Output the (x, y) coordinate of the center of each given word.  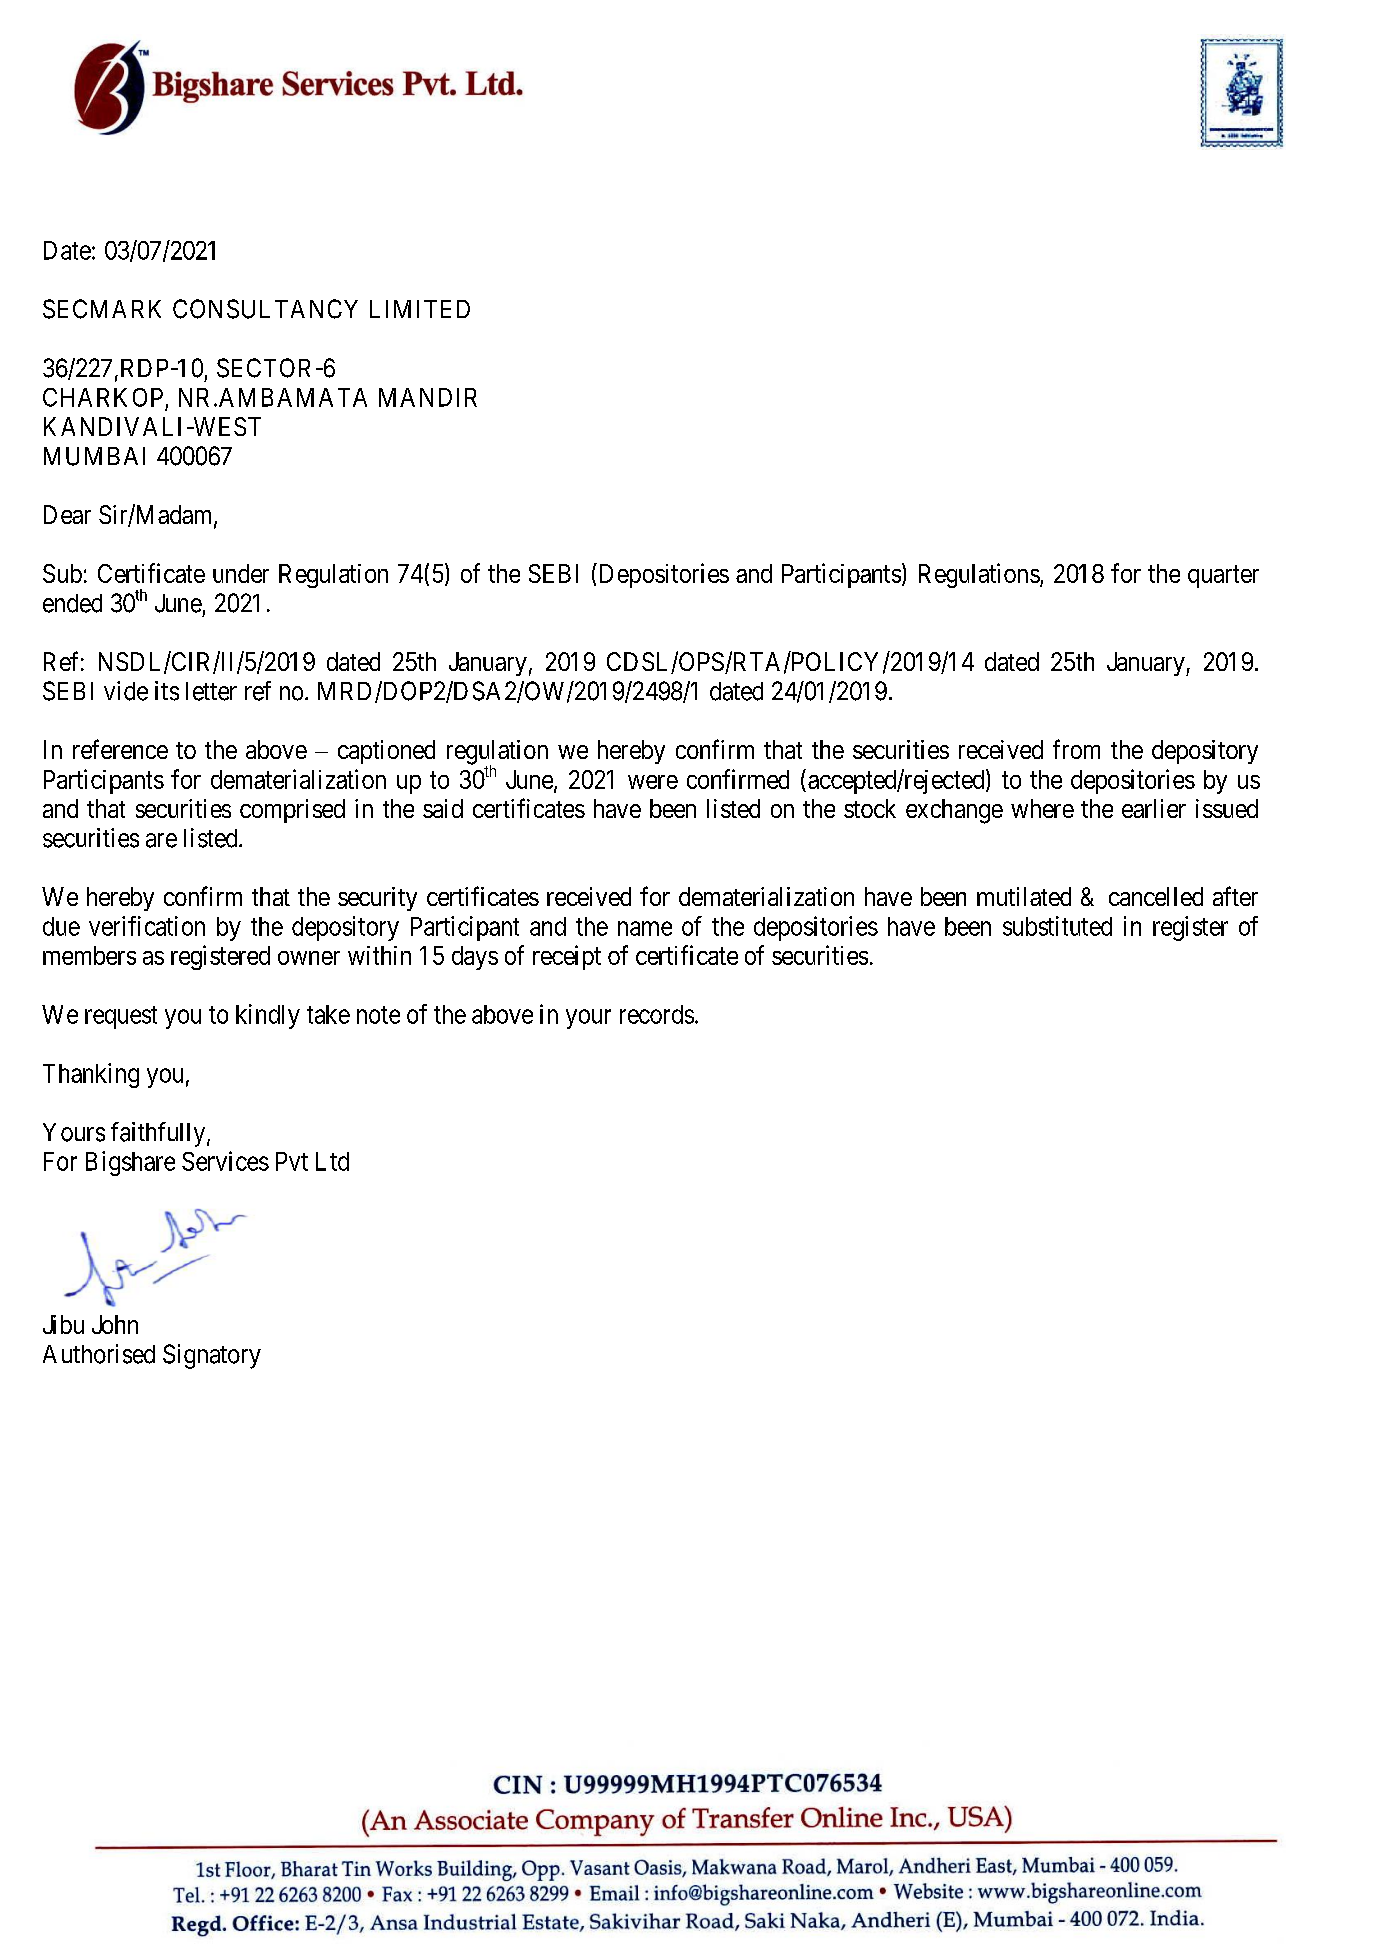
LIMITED (420, 309)
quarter (1223, 577)
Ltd (332, 1161)
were (653, 782)
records (657, 1014)
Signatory (212, 1356)
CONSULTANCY (265, 309)
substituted (1057, 926)
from (1076, 749)
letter (211, 691)
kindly (268, 1016)
